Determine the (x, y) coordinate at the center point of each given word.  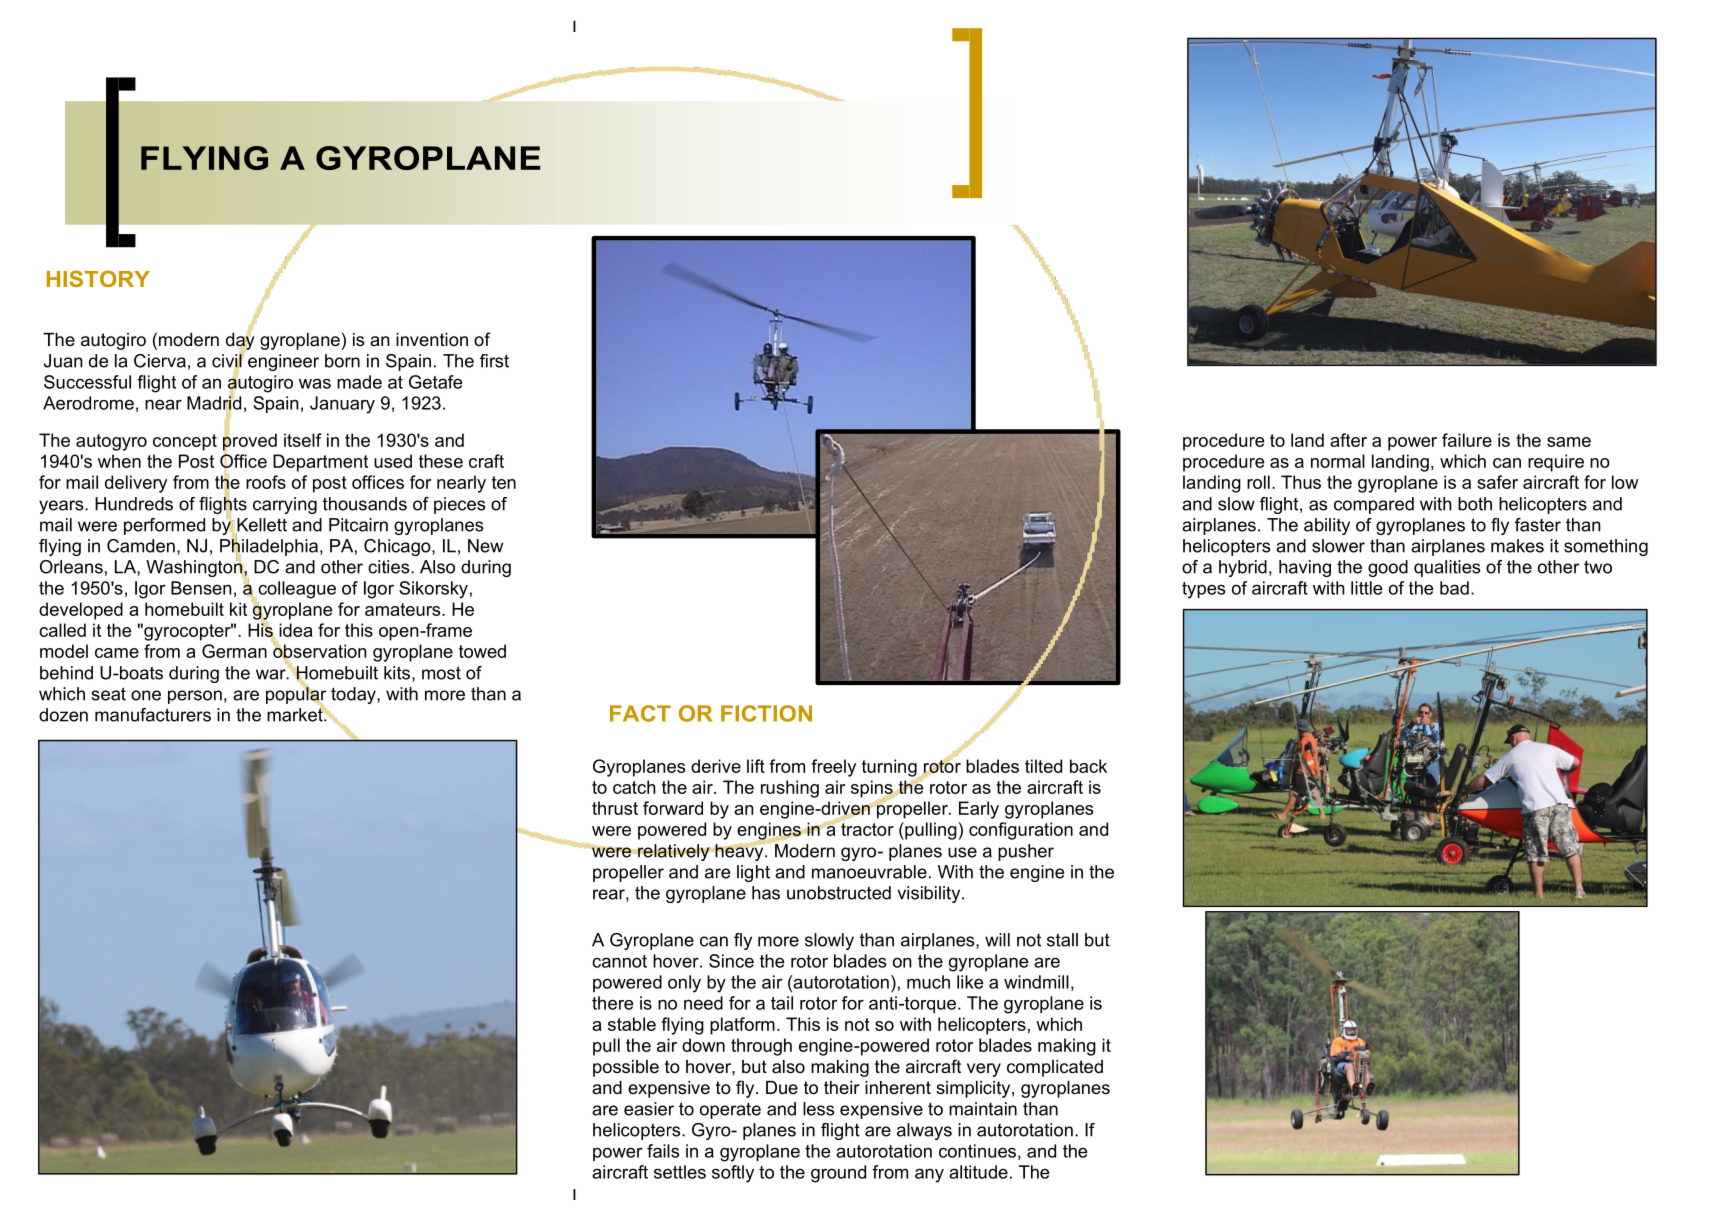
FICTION (766, 713)
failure (1467, 440)
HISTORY (98, 278)
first (494, 361)
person (195, 697)
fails (663, 1151)
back (1088, 766)
